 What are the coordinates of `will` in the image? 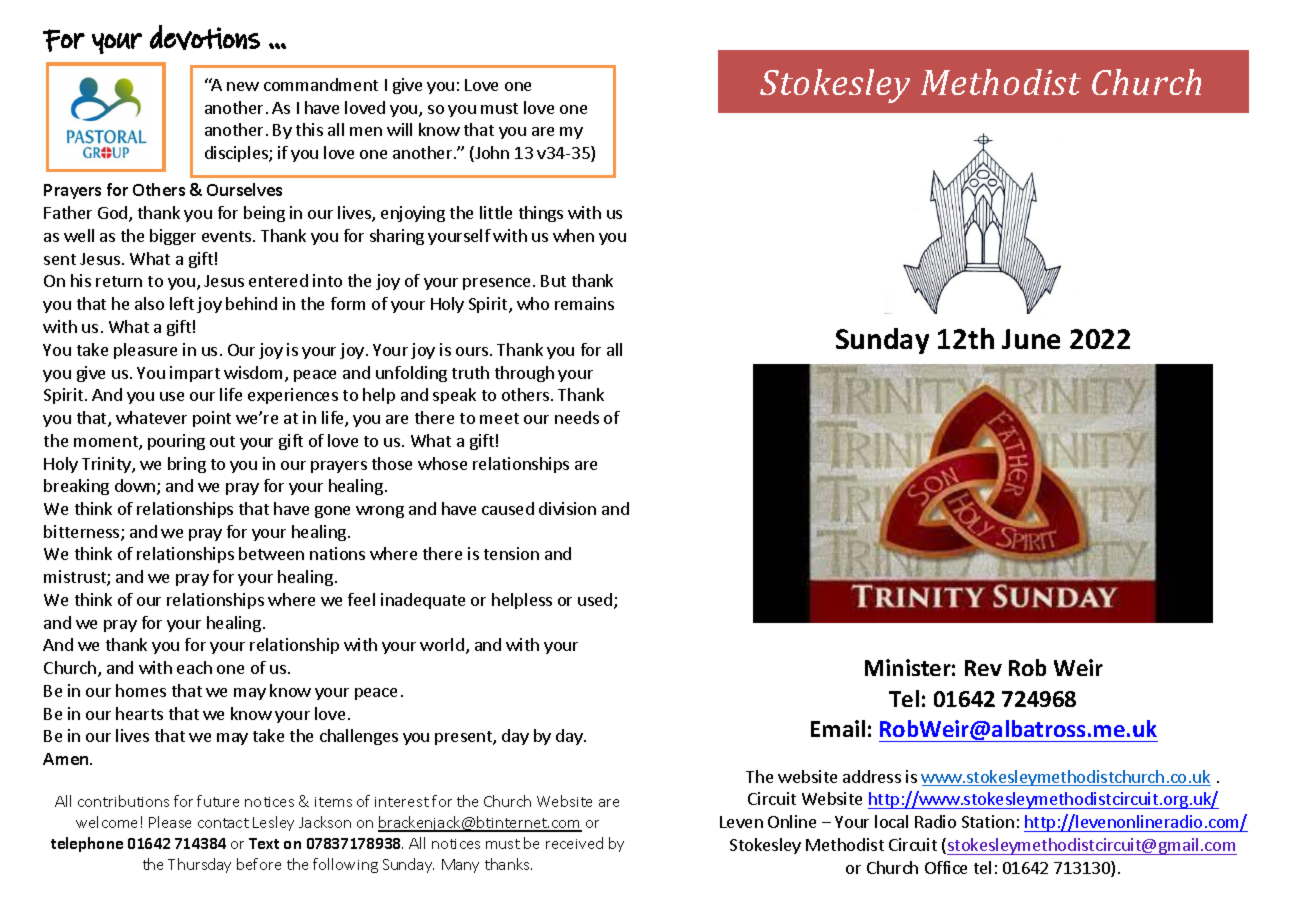 It's located at (399, 129).
